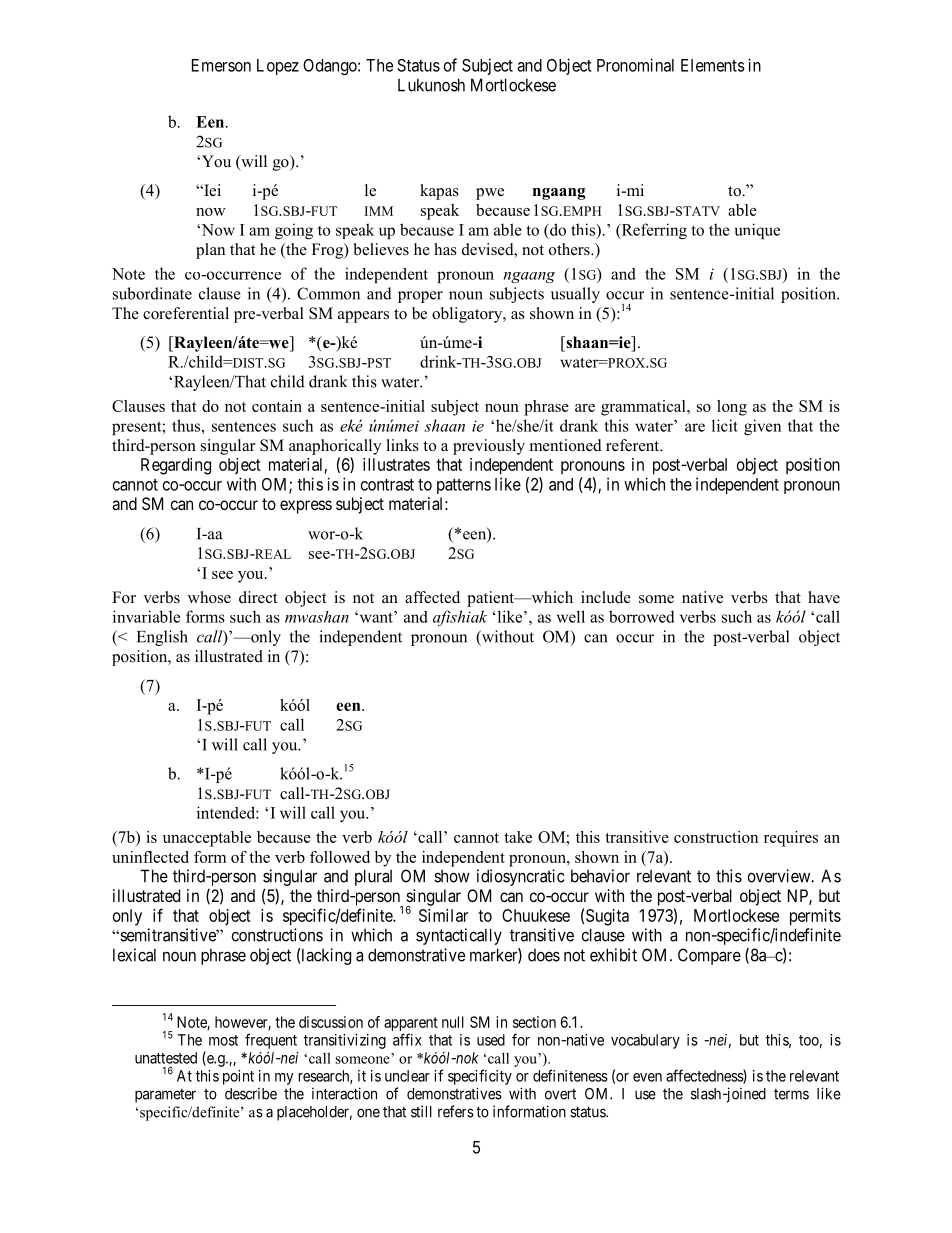  What do you see at coordinates (824, 597) in the page?
I see `have` at bounding box center [824, 597].
